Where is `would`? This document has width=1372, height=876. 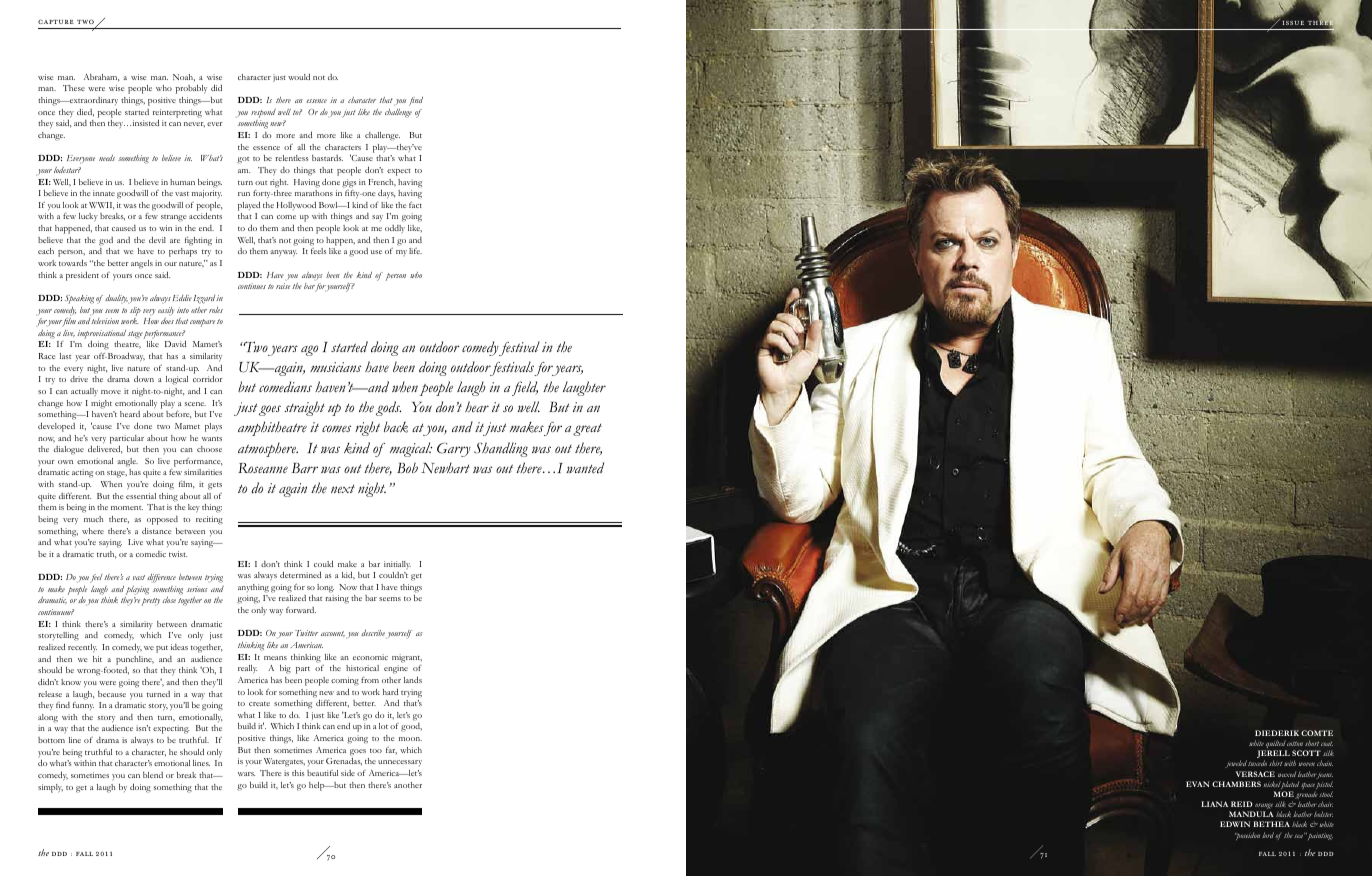
would is located at coordinates (299, 77).
